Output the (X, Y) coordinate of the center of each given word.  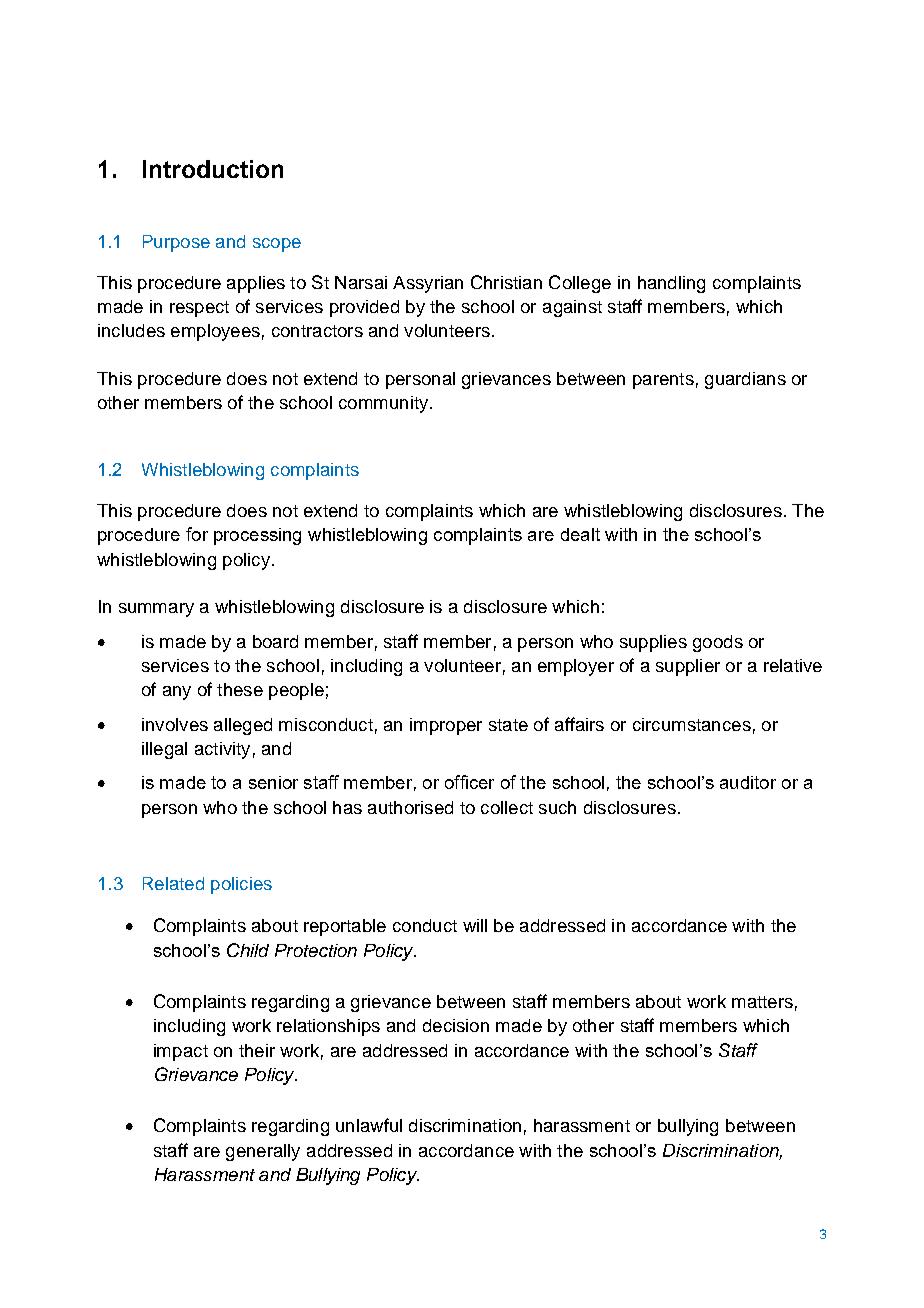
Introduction (213, 169)
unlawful (369, 1125)
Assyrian (428, 284)
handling (671, 284)
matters (762, 1002)
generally (263, 1152)
